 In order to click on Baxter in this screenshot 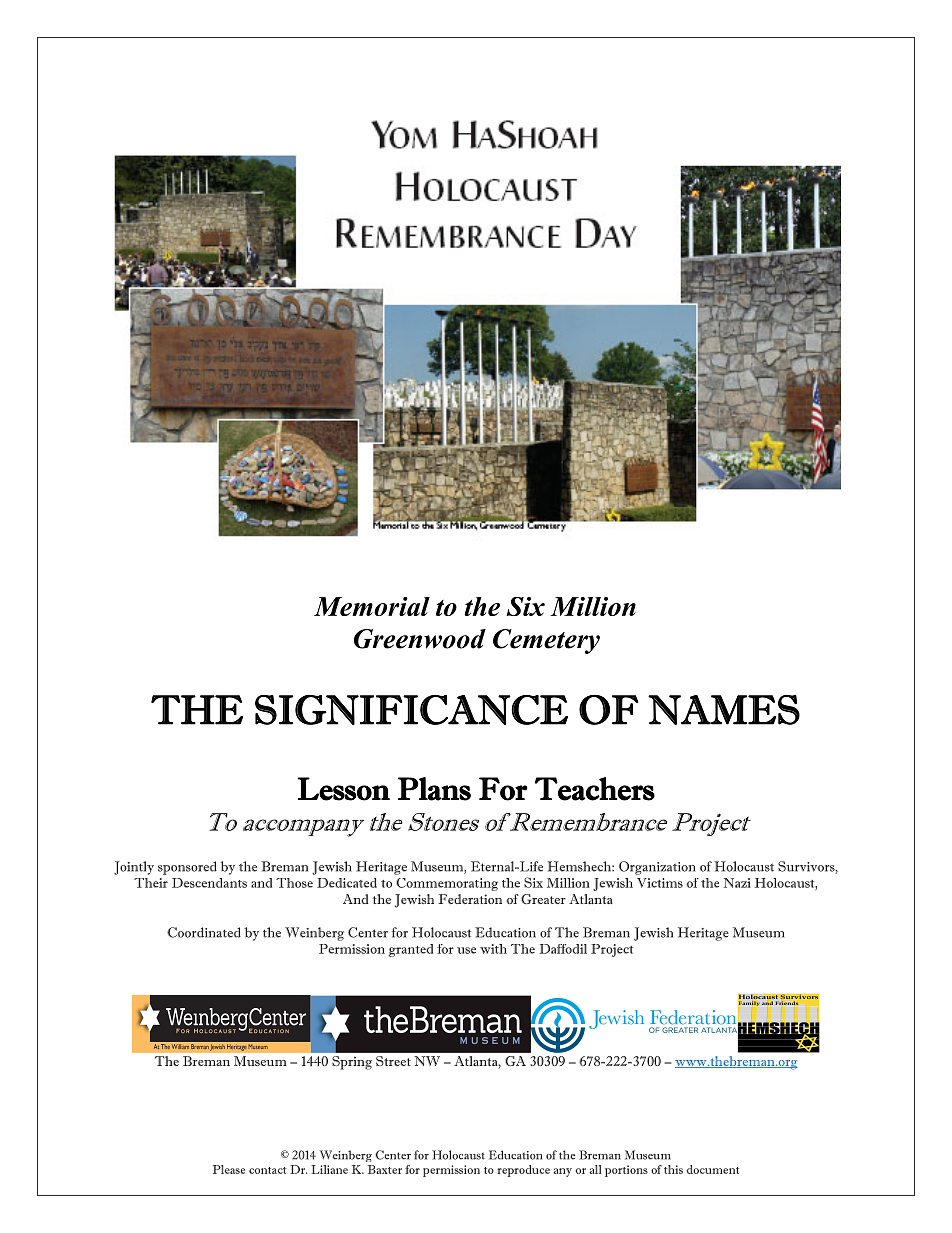, I will do `click(385, 1169)`.
